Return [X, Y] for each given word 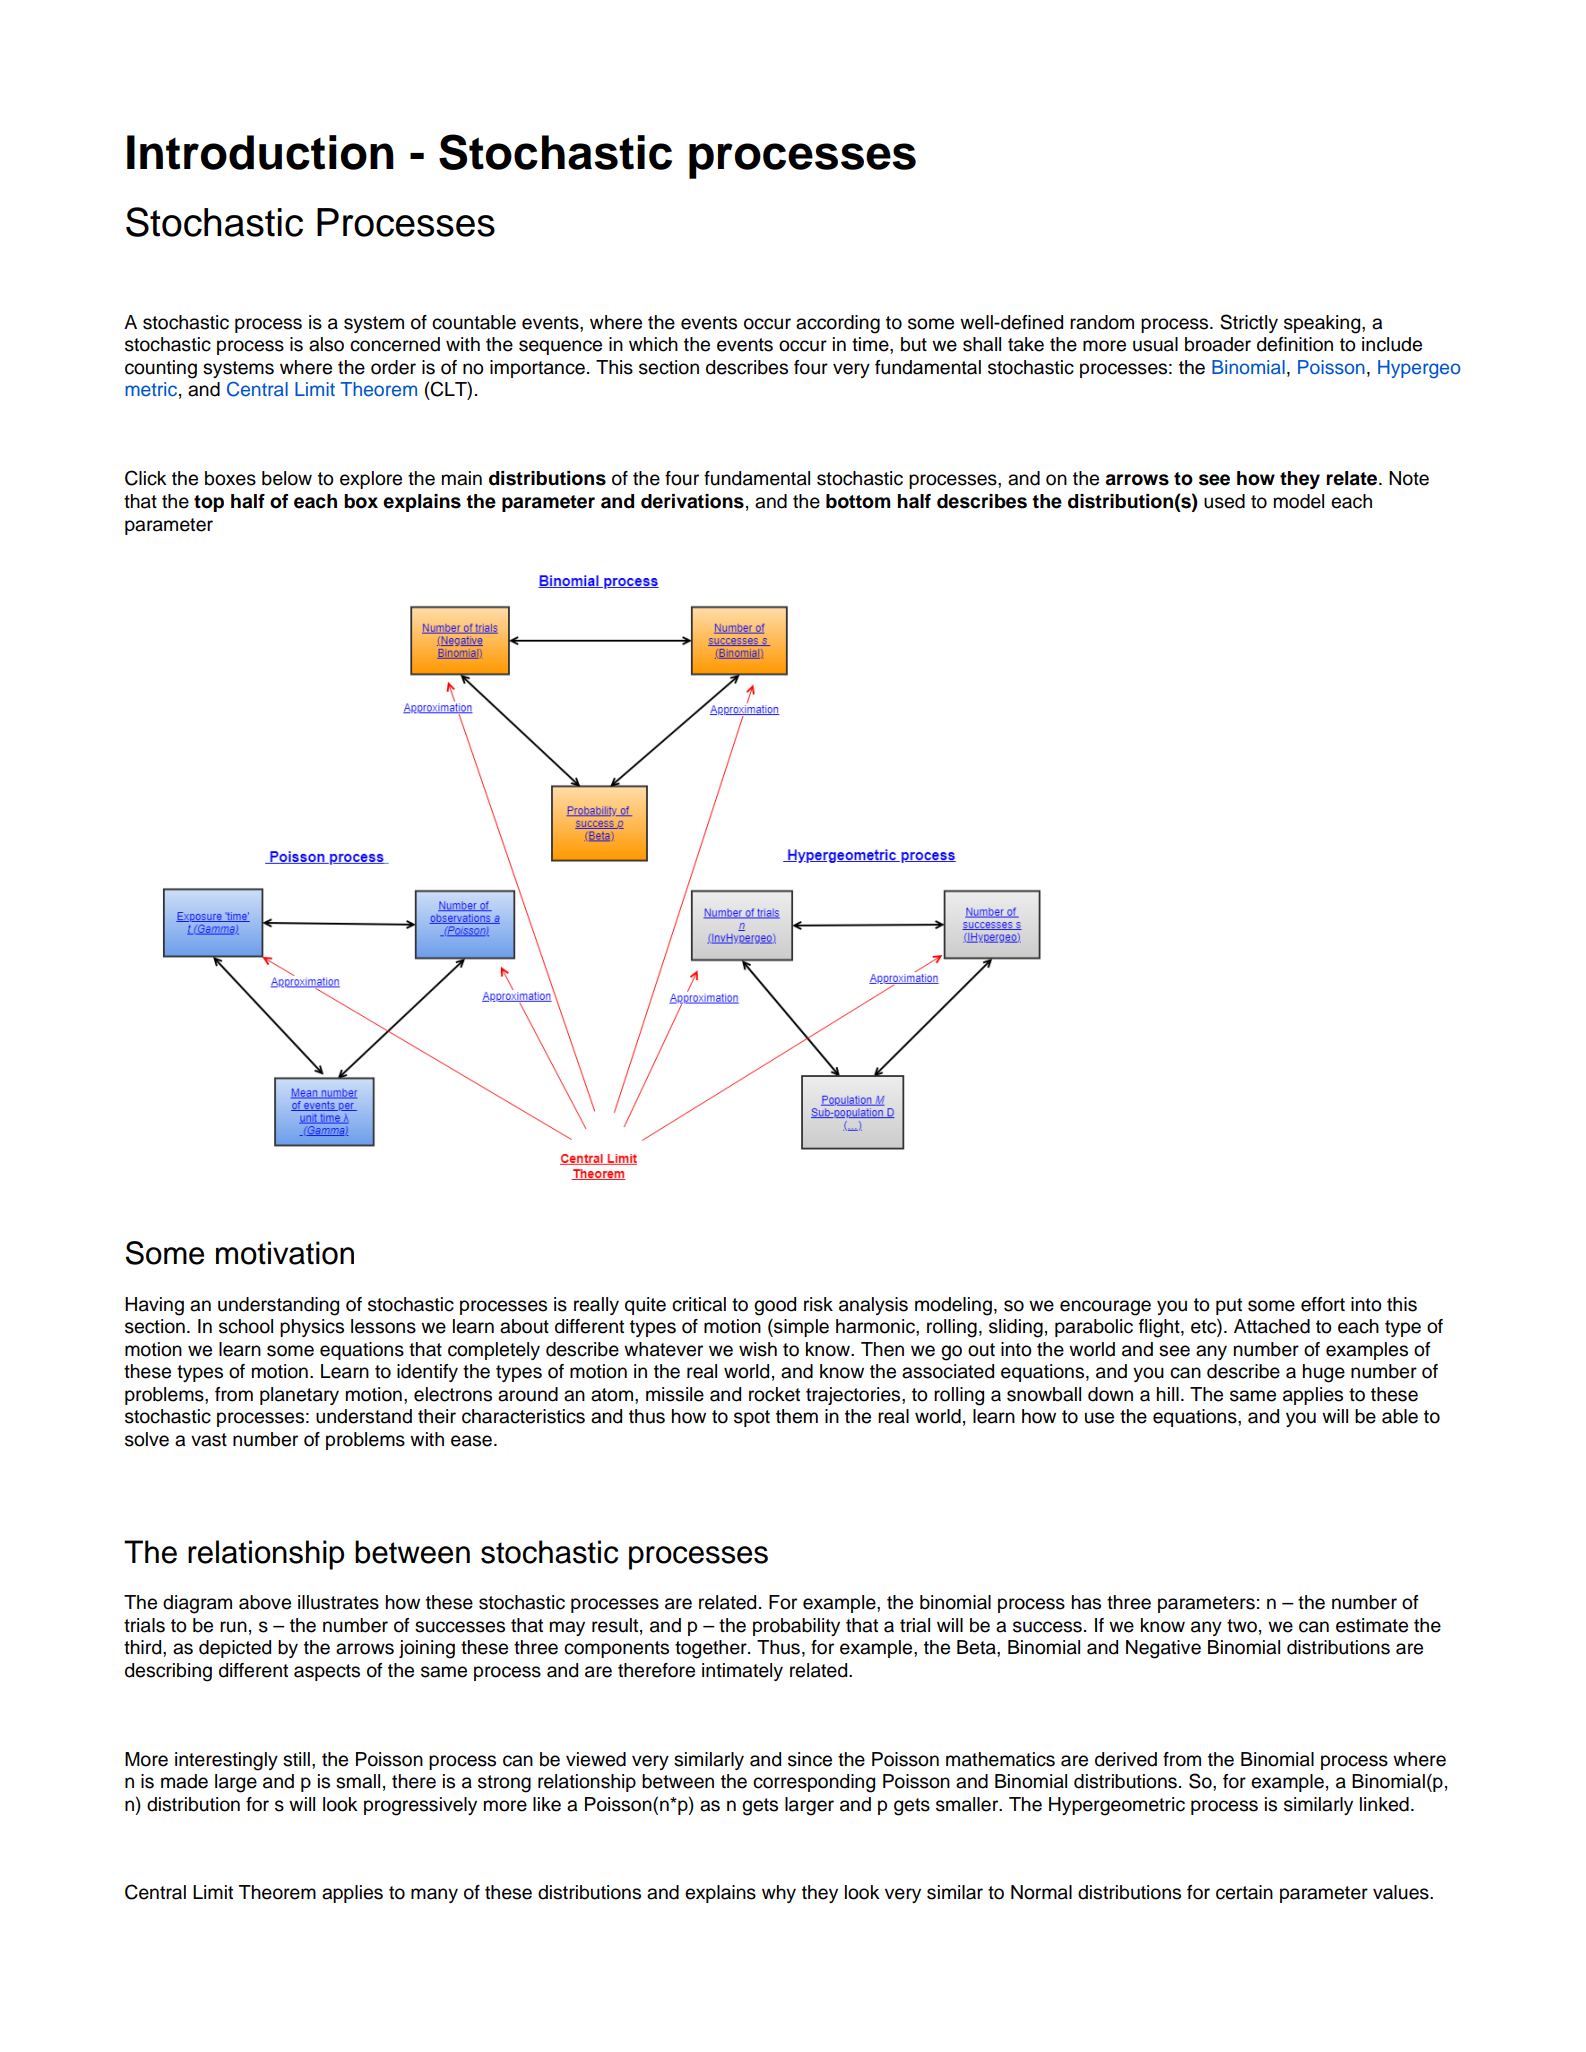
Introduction [260, 152]
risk [818, 1304]
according [838, 324]
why [779, 1894]
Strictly [1249, 323]
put [1229, 1306]
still [296, 1759]
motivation [285, 1253]
